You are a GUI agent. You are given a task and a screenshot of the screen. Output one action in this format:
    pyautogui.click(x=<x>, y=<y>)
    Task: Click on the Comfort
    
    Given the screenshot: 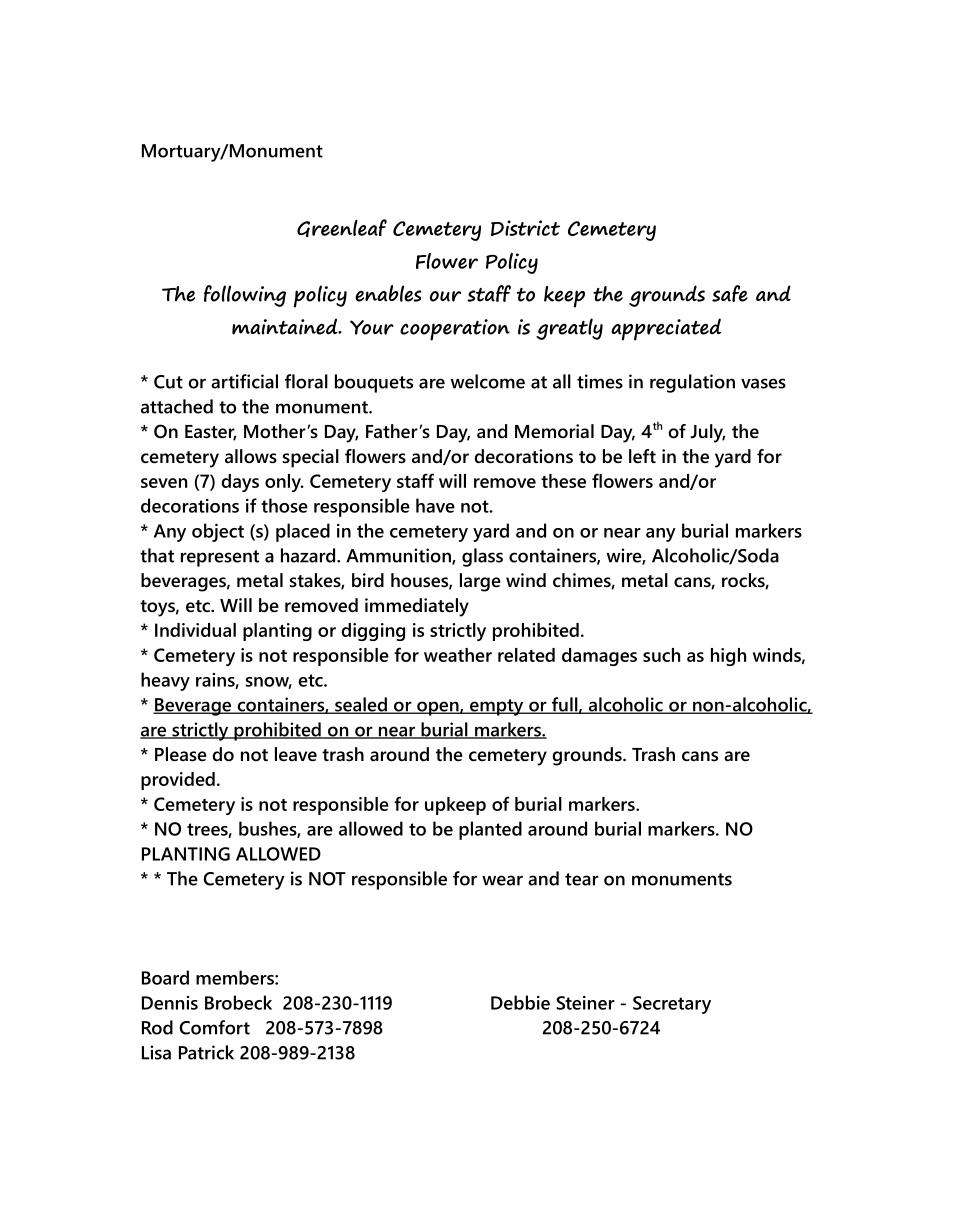 What is the action you would take?
    pyautogui.click(x=215, y=1027)
